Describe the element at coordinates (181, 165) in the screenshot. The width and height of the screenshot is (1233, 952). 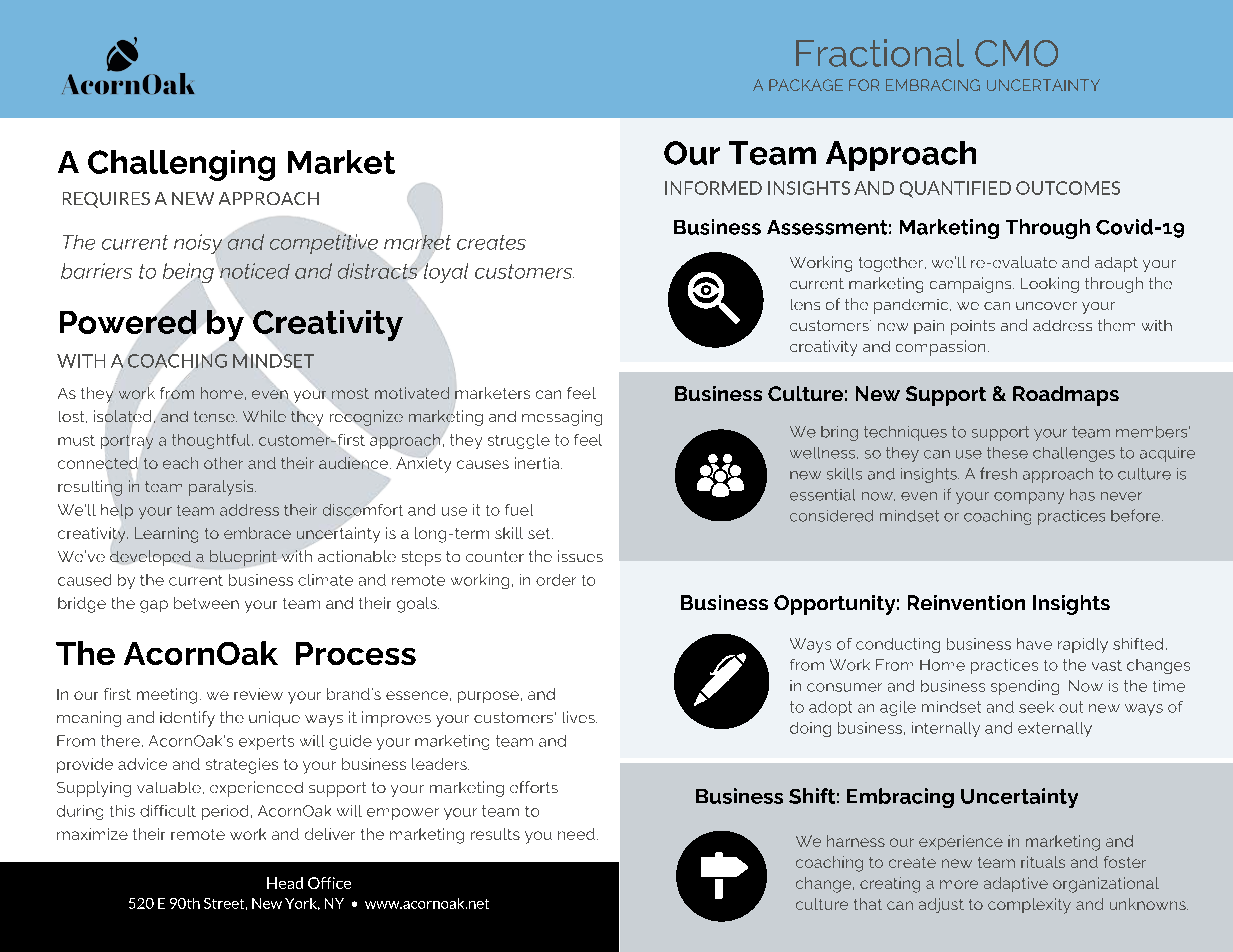
I see `Challenging` at that location.
